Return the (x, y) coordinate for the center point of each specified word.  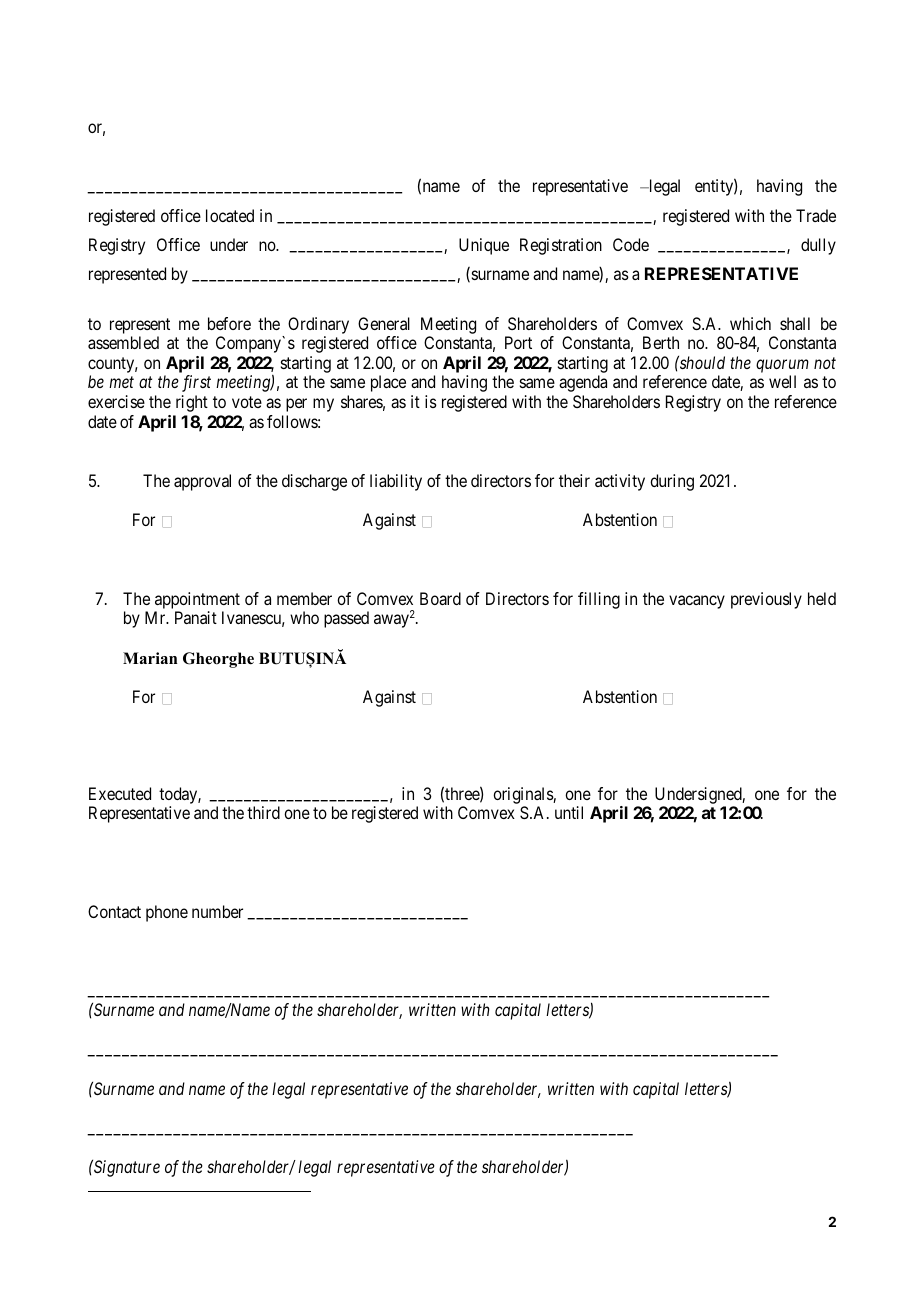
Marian (150, 658)
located (230, 215)
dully (818, 246)
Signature (126, 1168)
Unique (484, 246)
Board (440, 598)
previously (766, 600)
